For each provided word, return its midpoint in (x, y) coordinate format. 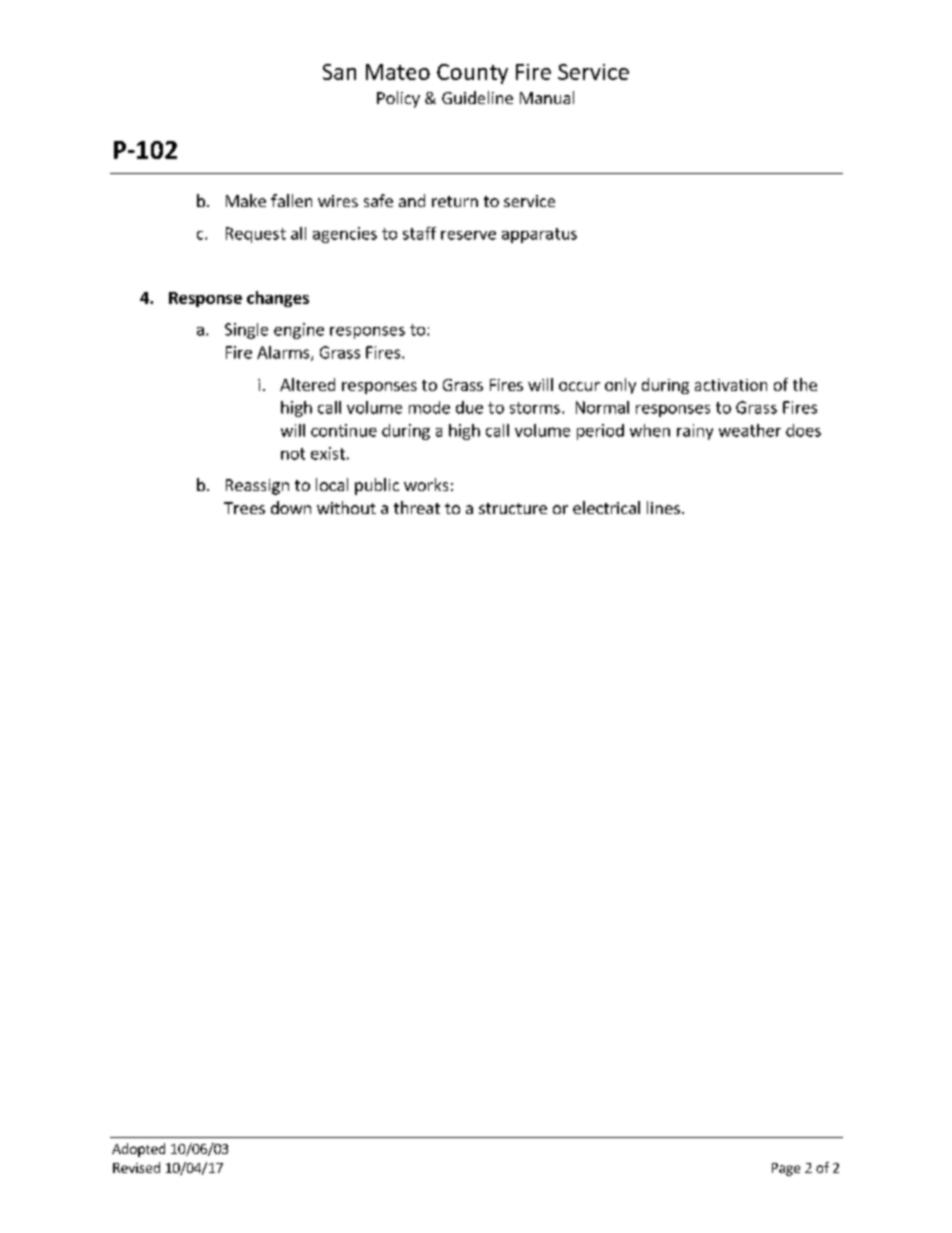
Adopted (138, 1150)
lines (663, 507)
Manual (547, 97)
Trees (244, 508)
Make (246, 200)
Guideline (477, 97)
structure (513, 508)
